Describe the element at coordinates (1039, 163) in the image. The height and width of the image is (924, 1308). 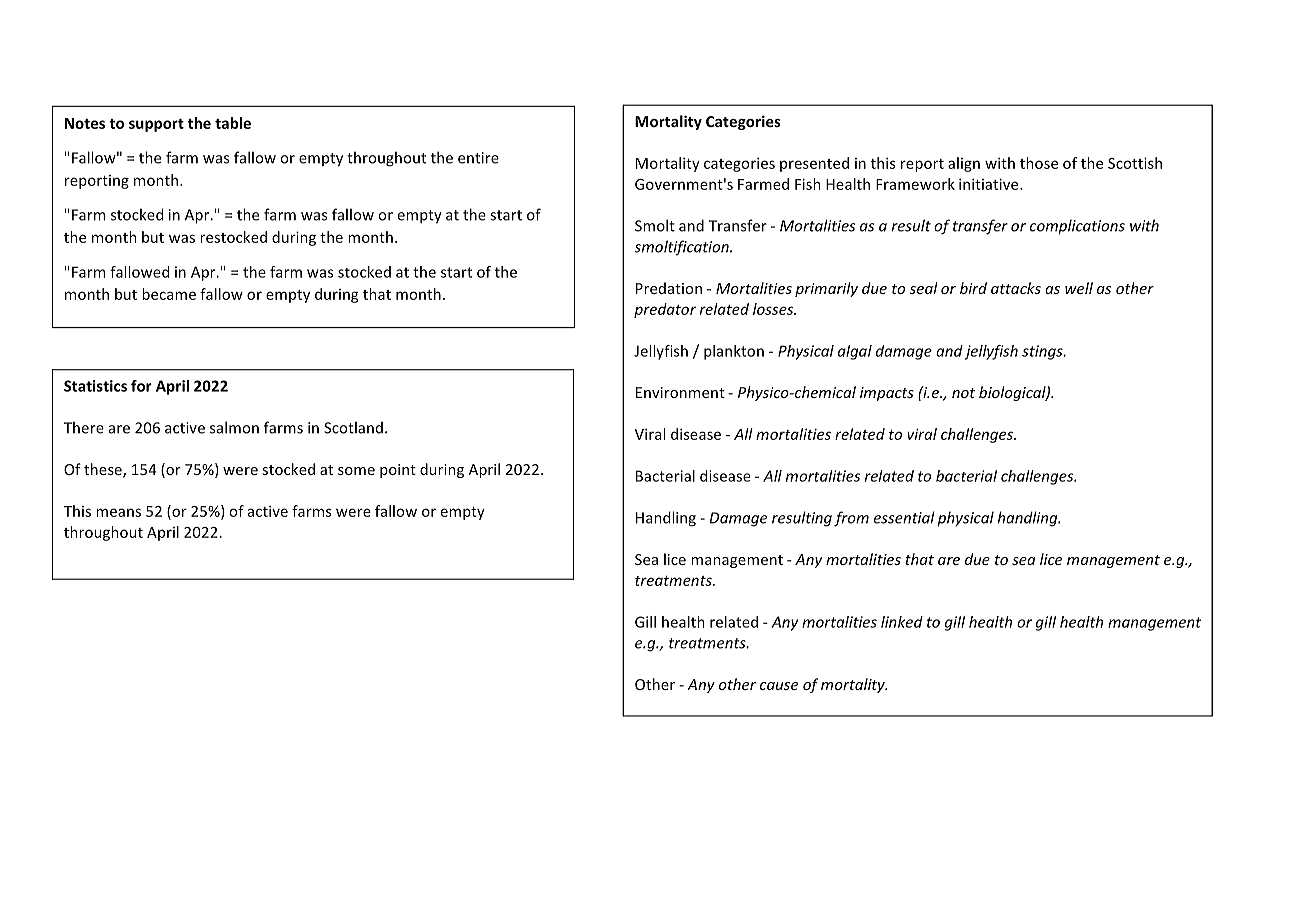
I see `those` at that location.
